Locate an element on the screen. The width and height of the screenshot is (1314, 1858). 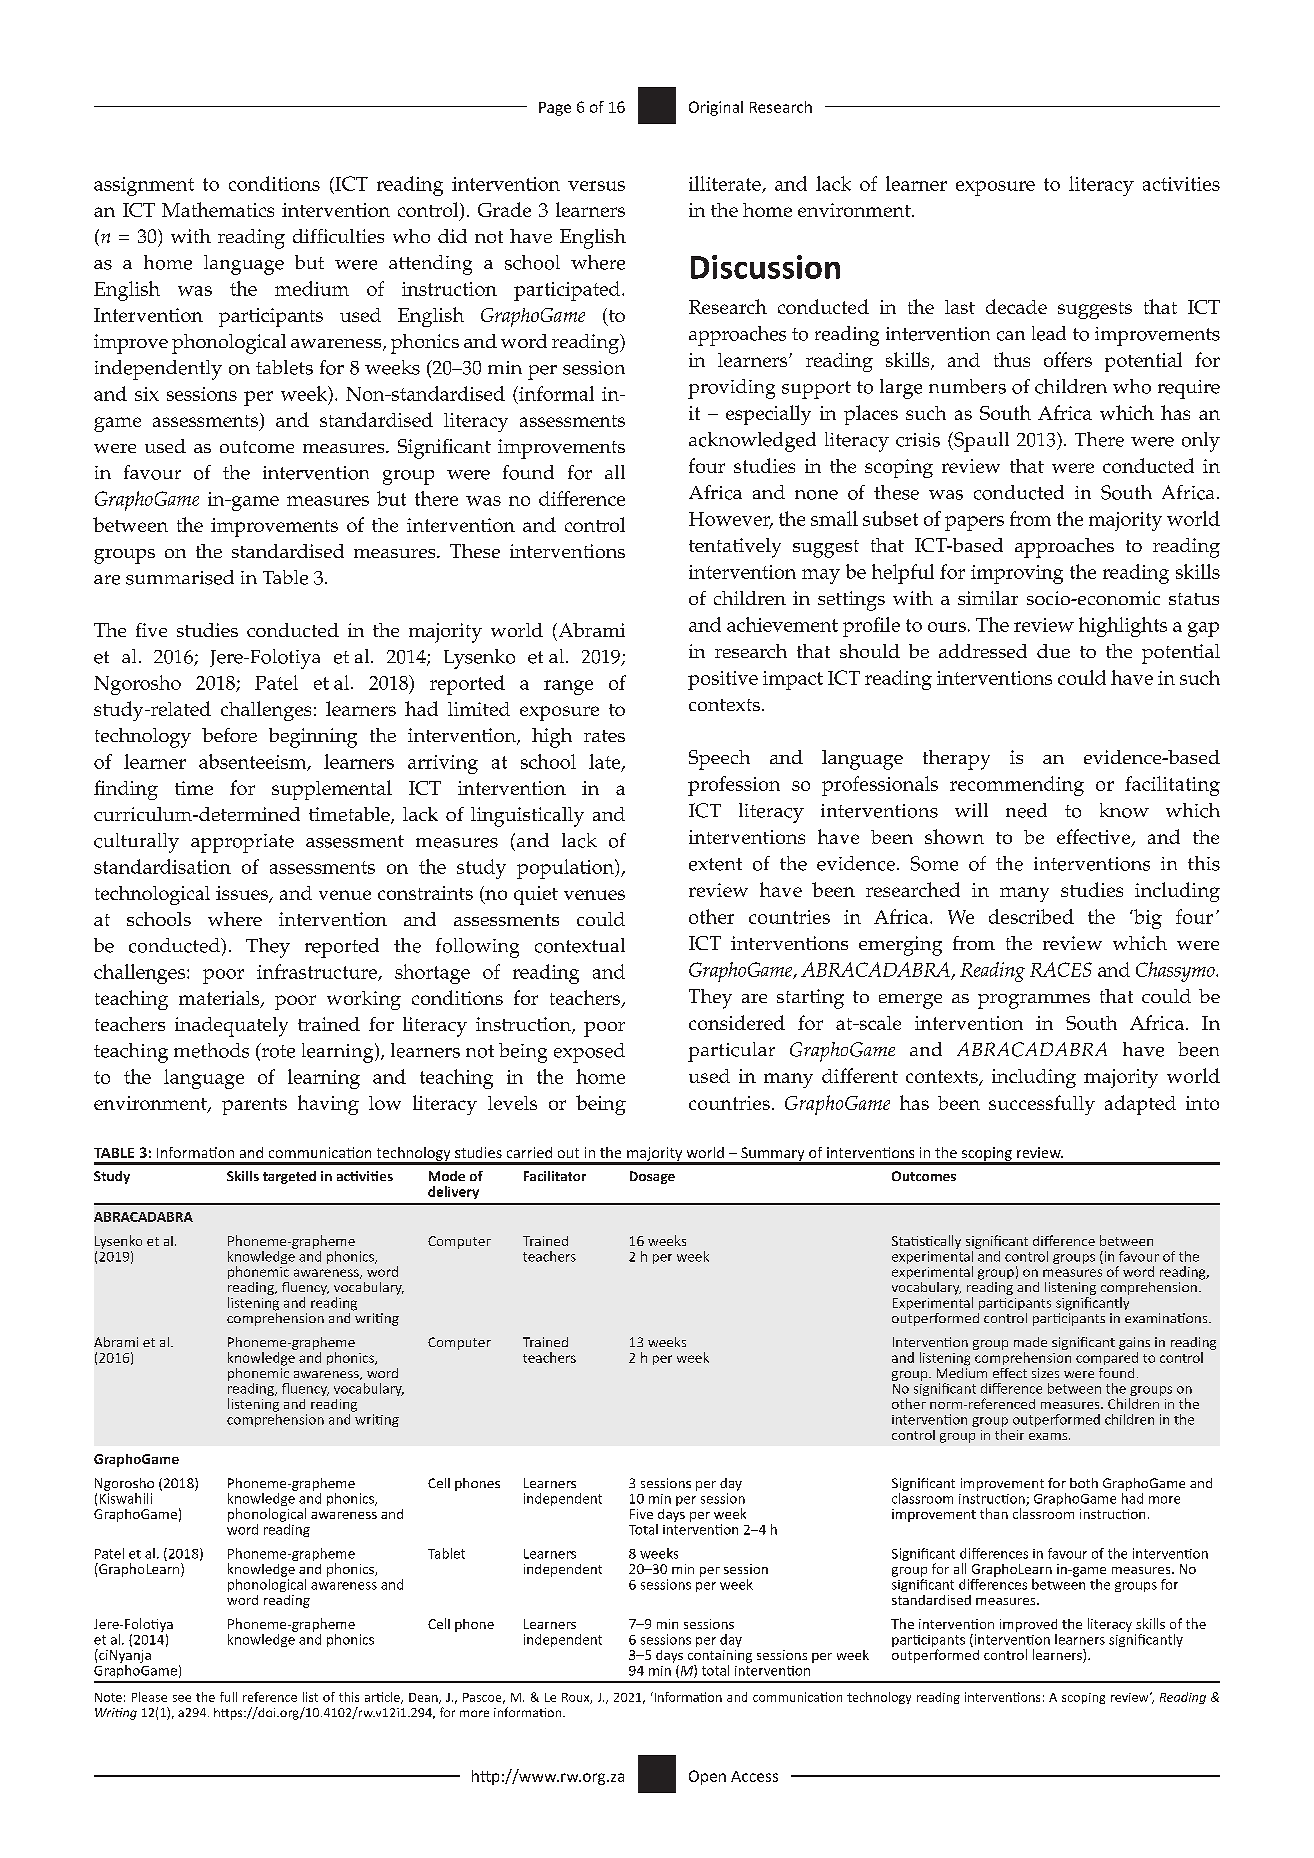
RACES is located at coordinates (1061, 969).
